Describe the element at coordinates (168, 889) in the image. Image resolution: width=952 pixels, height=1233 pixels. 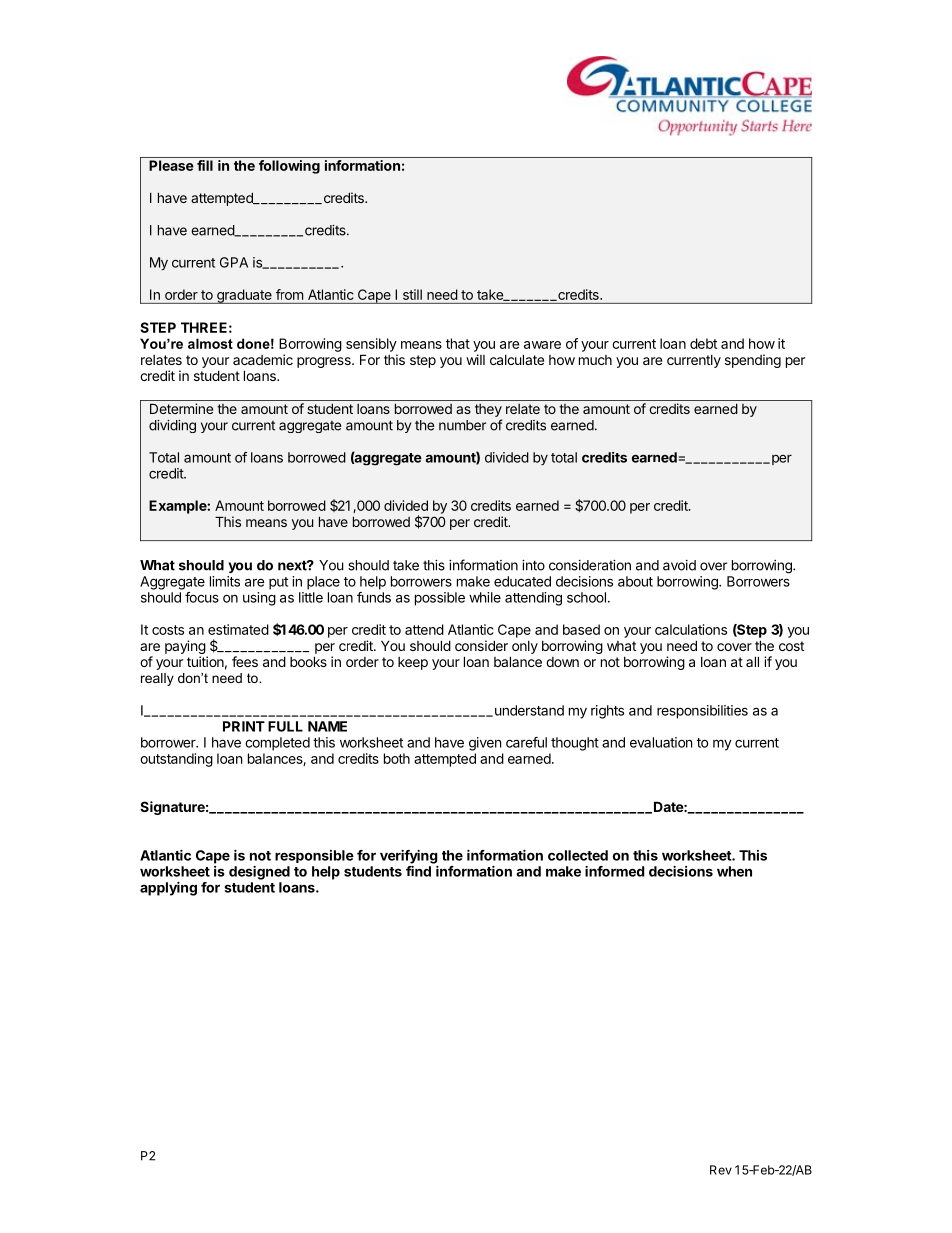
I see `applying` at that location.
